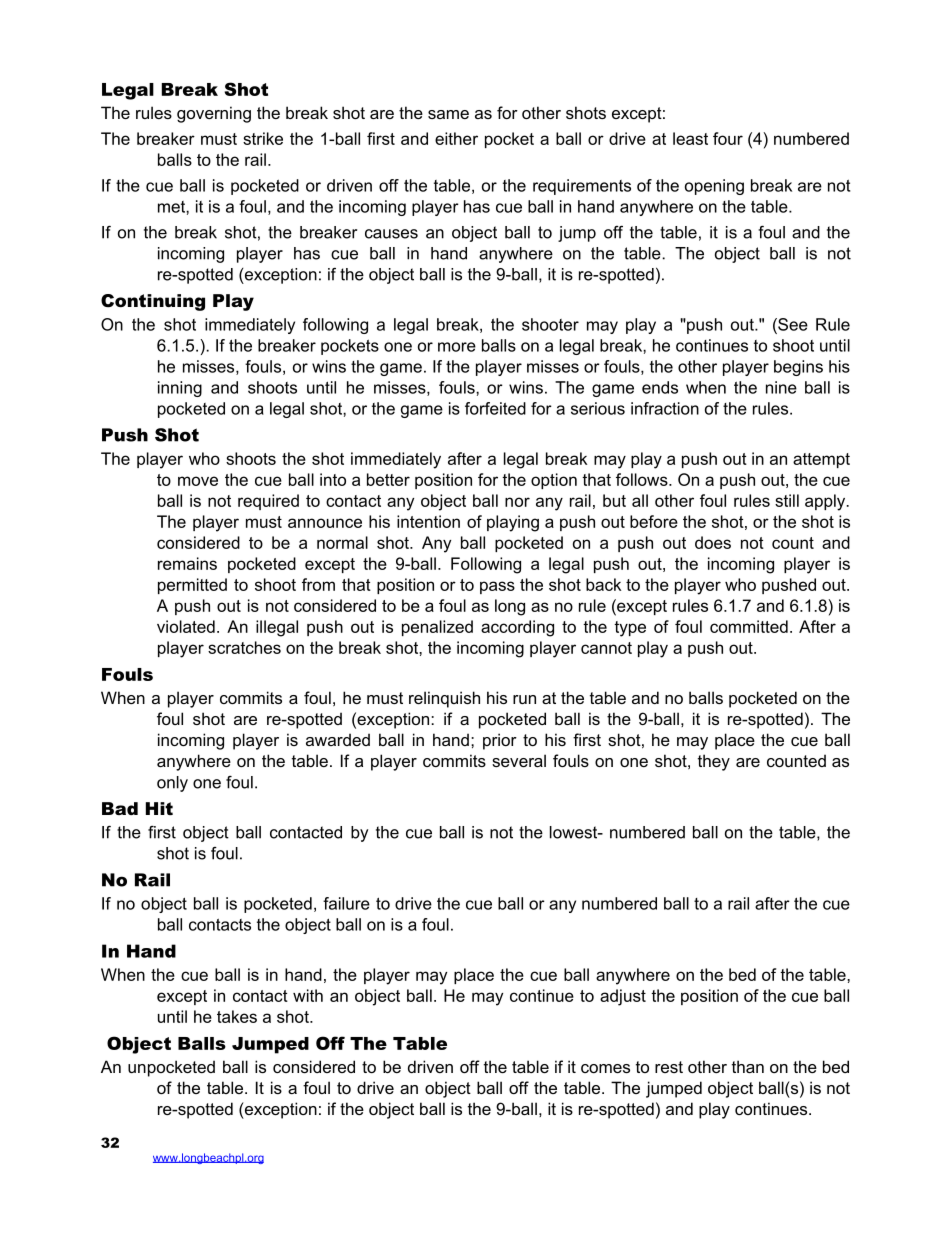 This screenshot has width=952, height=1233. What do you see at coordinates (728, 138) in the screenshot?
I see `four` at bounding box center [728, 138].
